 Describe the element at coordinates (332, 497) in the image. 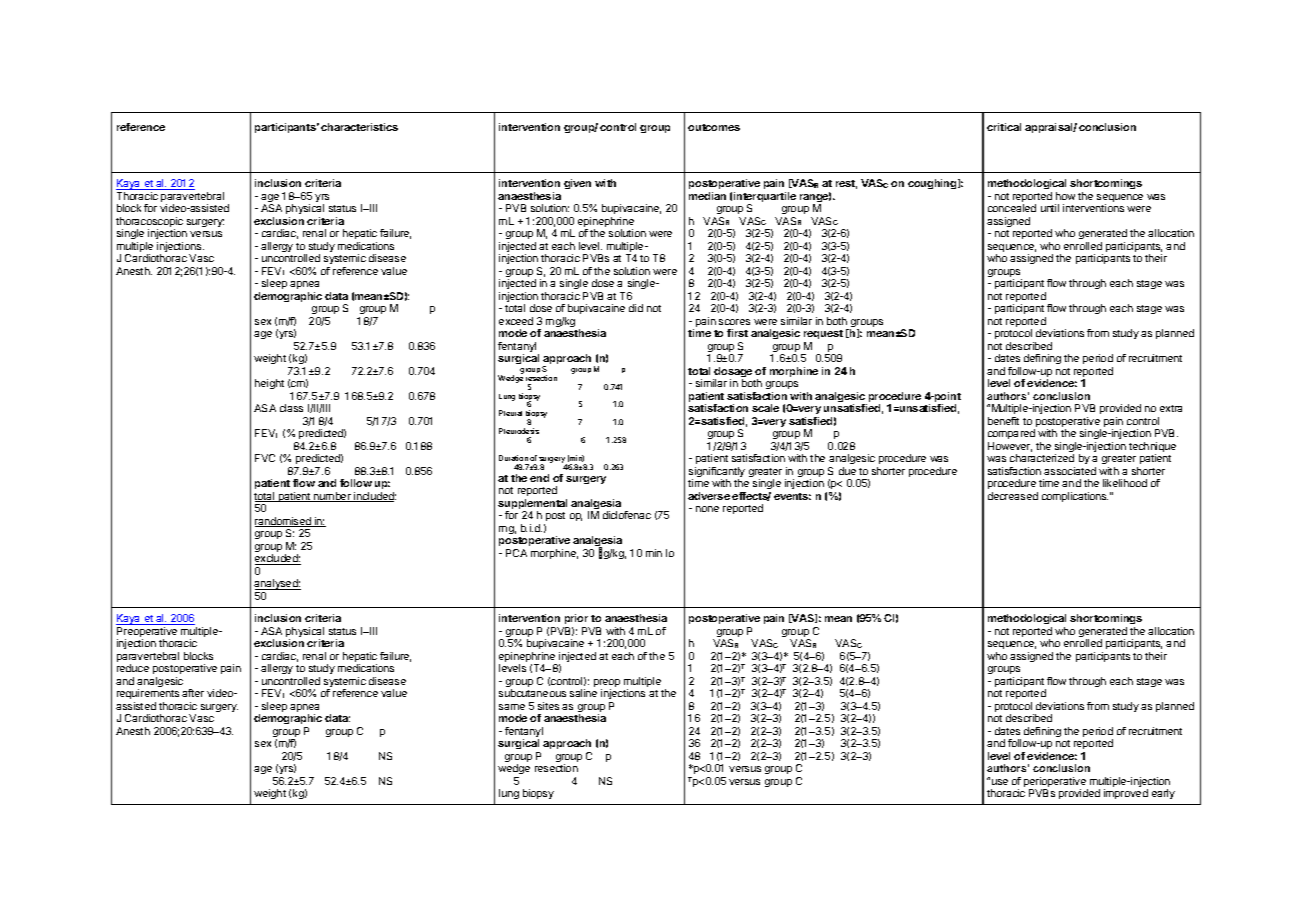

I see `number` at that location.
